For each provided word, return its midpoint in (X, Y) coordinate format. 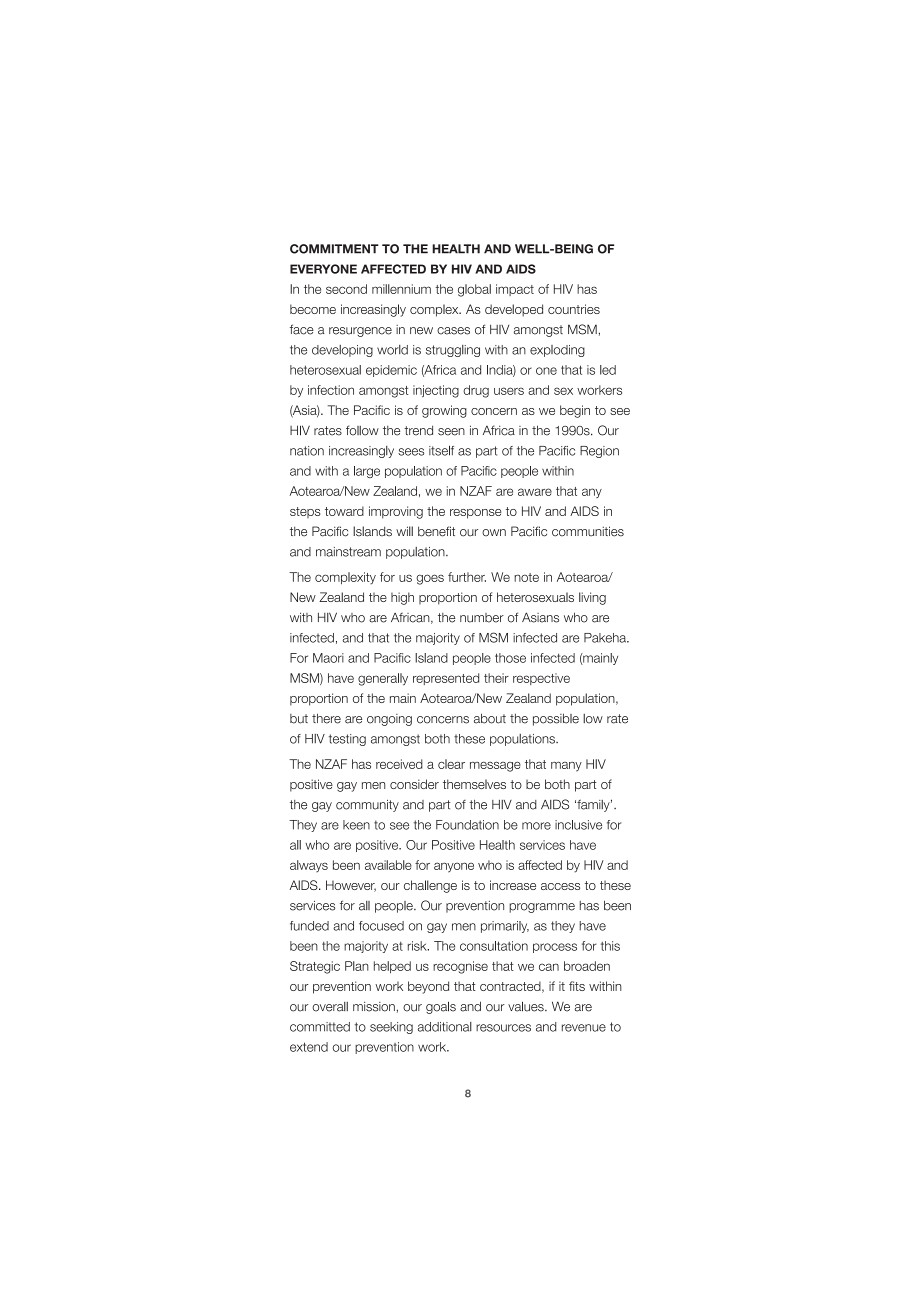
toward (344, 511)
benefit (436, 531)
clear (451, 764)
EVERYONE (323, 269)
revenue (584, 1028)
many (566, 767)
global (474, 290)
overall (330, 1007)
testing (347, 740)
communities (588, 531)
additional (445, 1027)
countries (574, 309)
